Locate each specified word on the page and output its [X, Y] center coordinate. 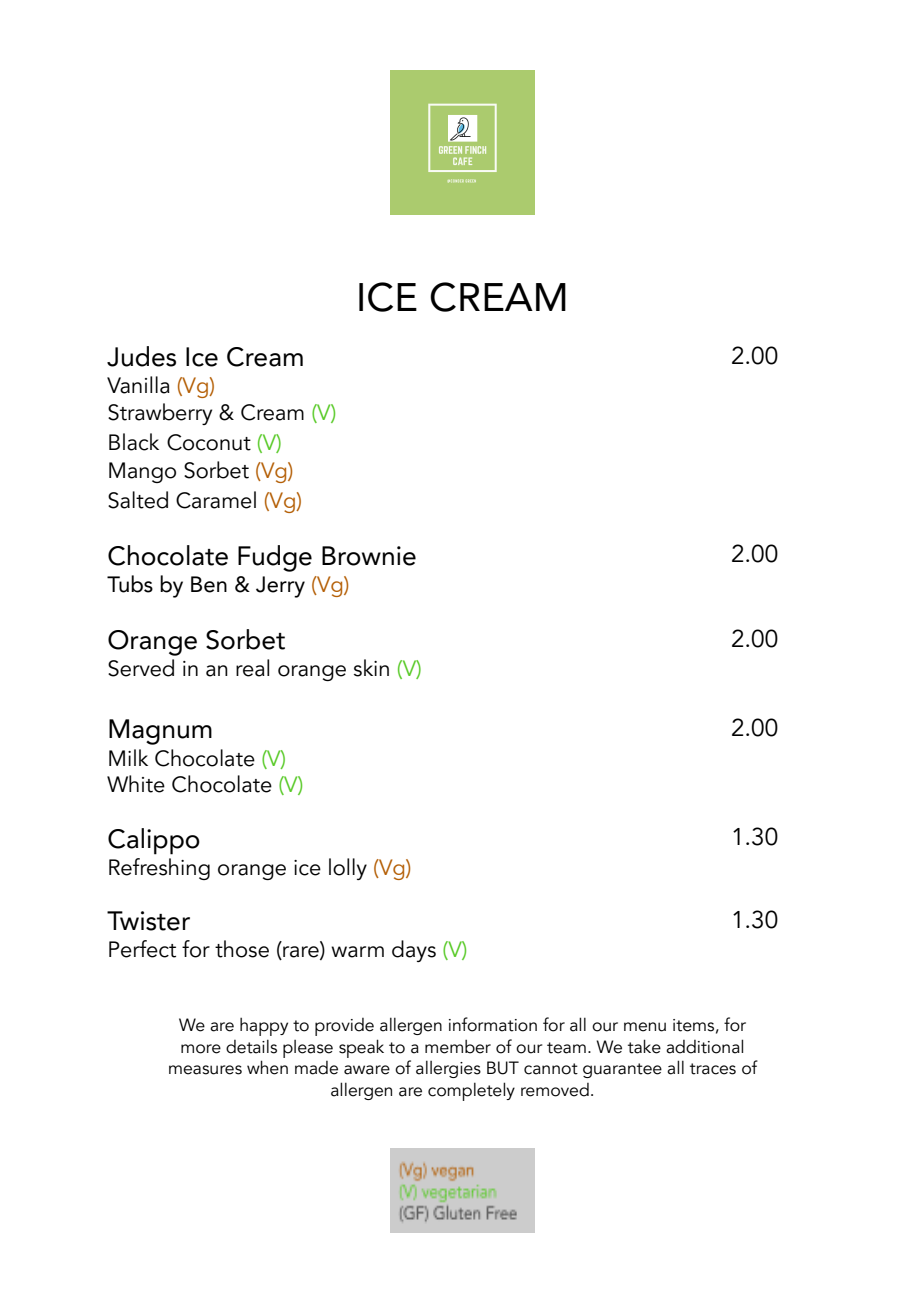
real [252, 668]
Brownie [369, 556]
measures [205, 1070]
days [414, 951]
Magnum [160, 732]
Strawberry [160, 414]
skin [371, 668]
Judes [141, 356]
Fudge [275, 558]
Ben [209, 584]
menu [645, 1027]
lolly [348, 869]
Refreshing [159, 869]
